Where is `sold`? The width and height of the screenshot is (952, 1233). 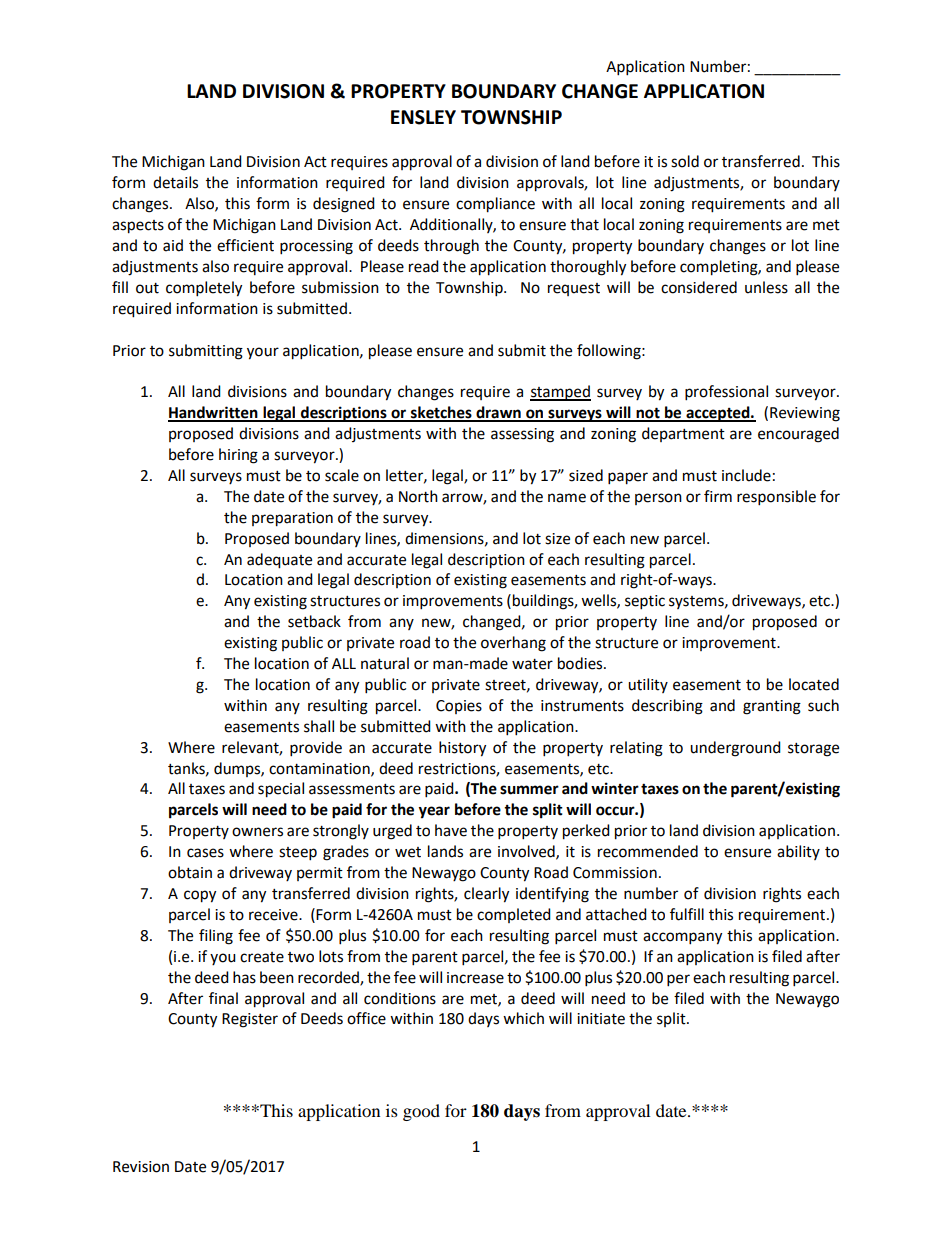
sold is located at coordinates (685, 161).
